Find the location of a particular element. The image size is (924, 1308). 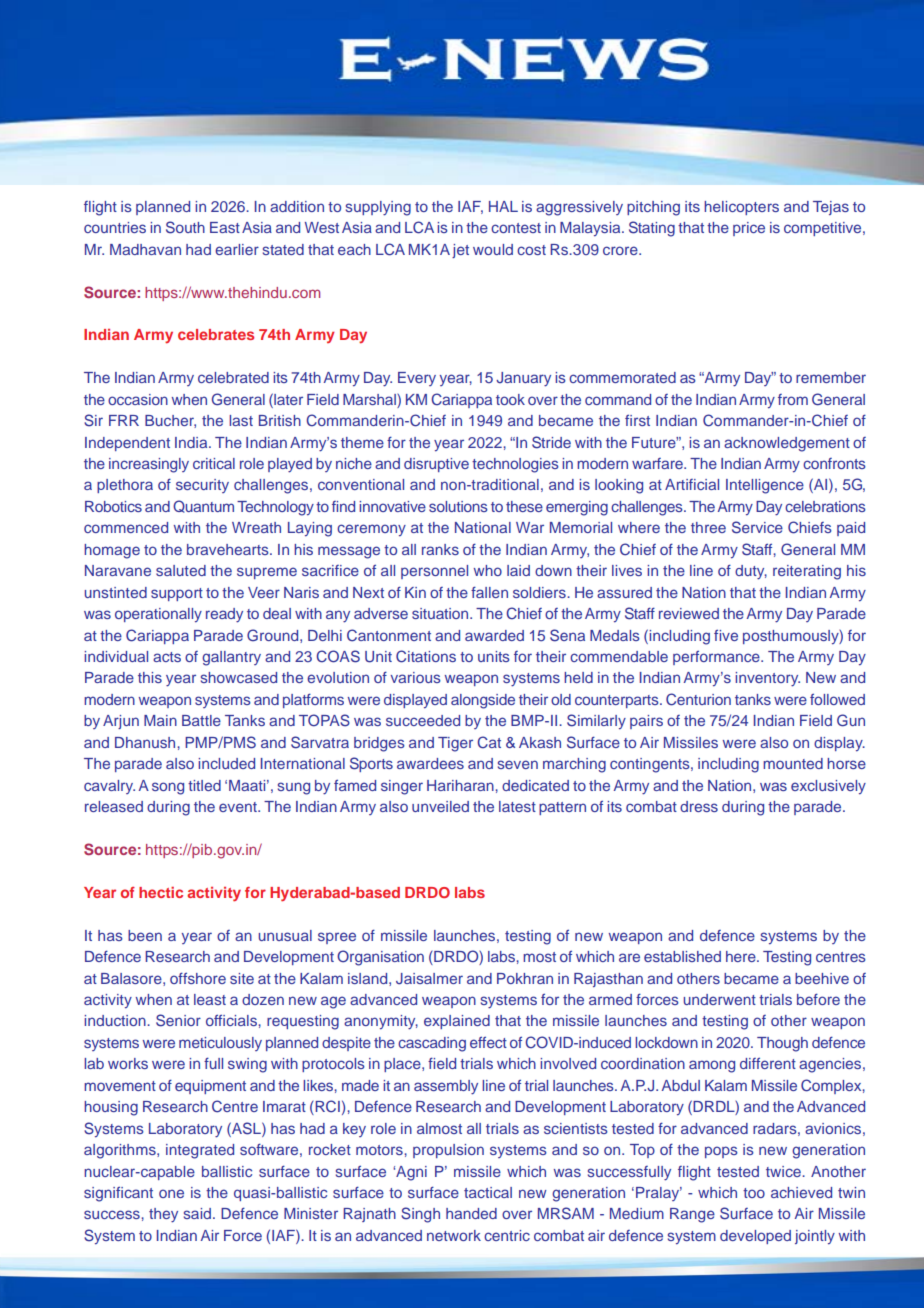

inventory is located at coordinates (767, 679).
